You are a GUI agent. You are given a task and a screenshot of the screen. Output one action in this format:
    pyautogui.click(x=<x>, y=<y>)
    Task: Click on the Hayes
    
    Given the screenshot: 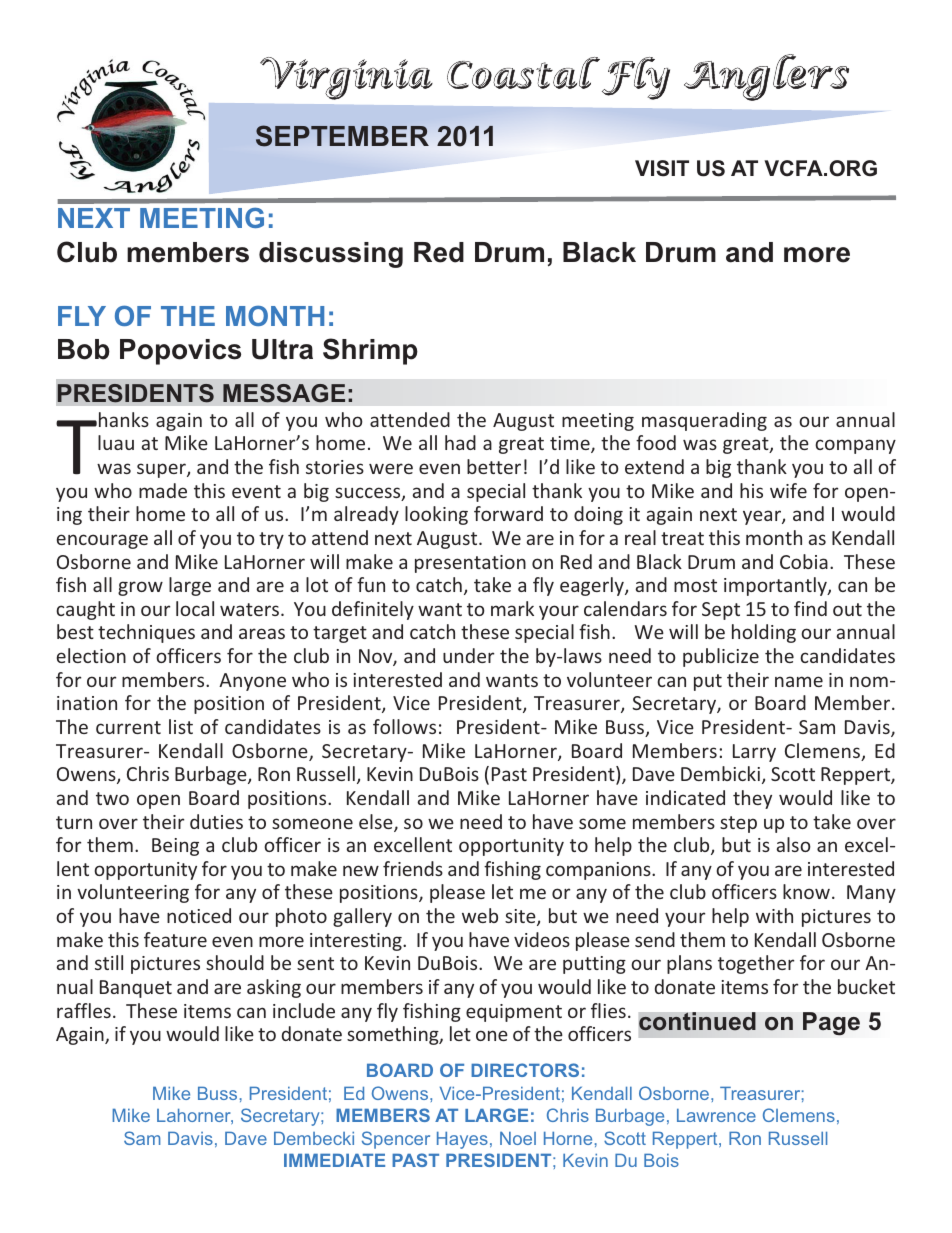 What is the action you would take?
    pyautogui.click(x=462, y=1140)
